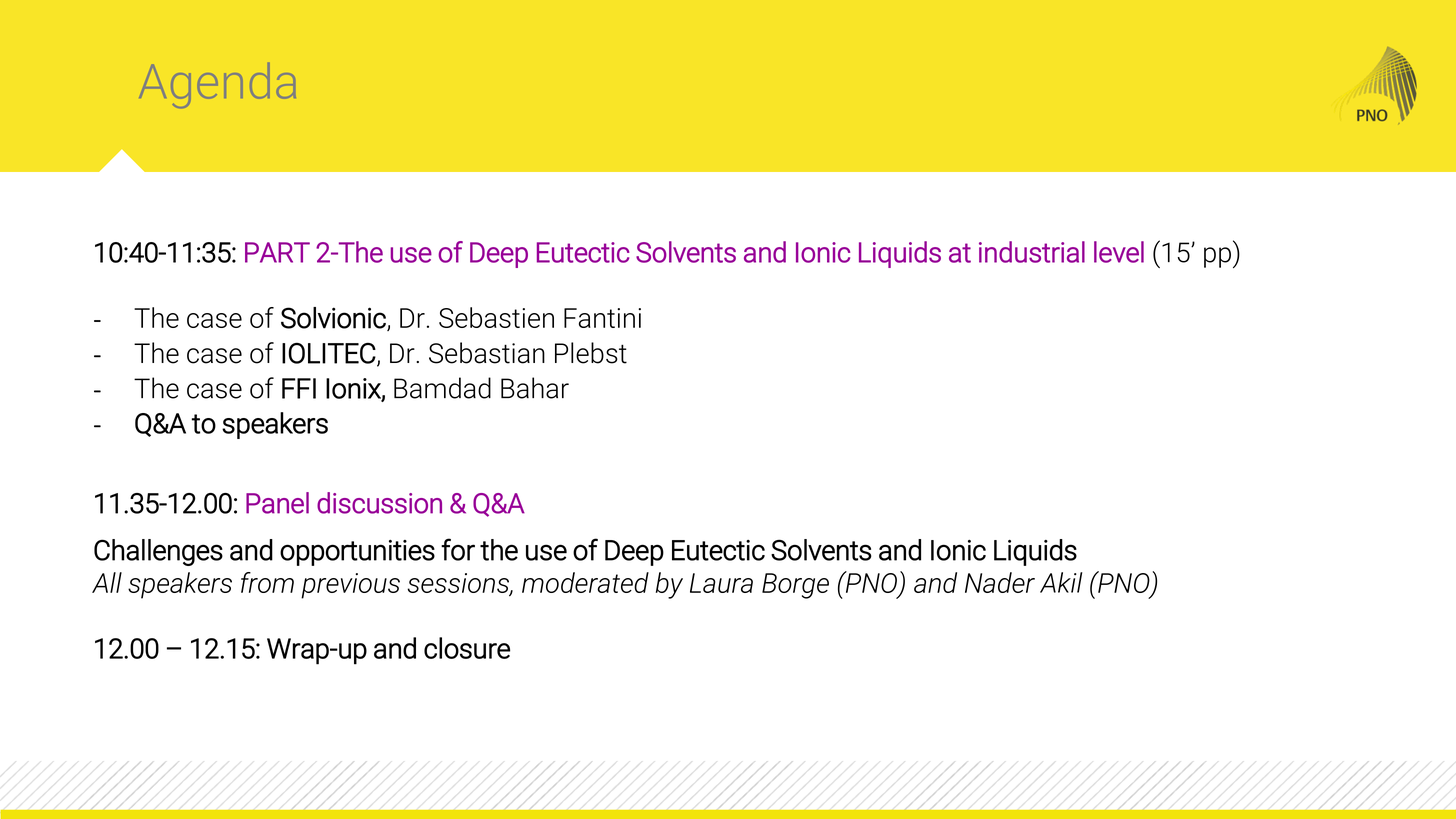  What do you see at coordinates (1119, 252) in the page?
I see `level` at bounding box center [1119, 252].
